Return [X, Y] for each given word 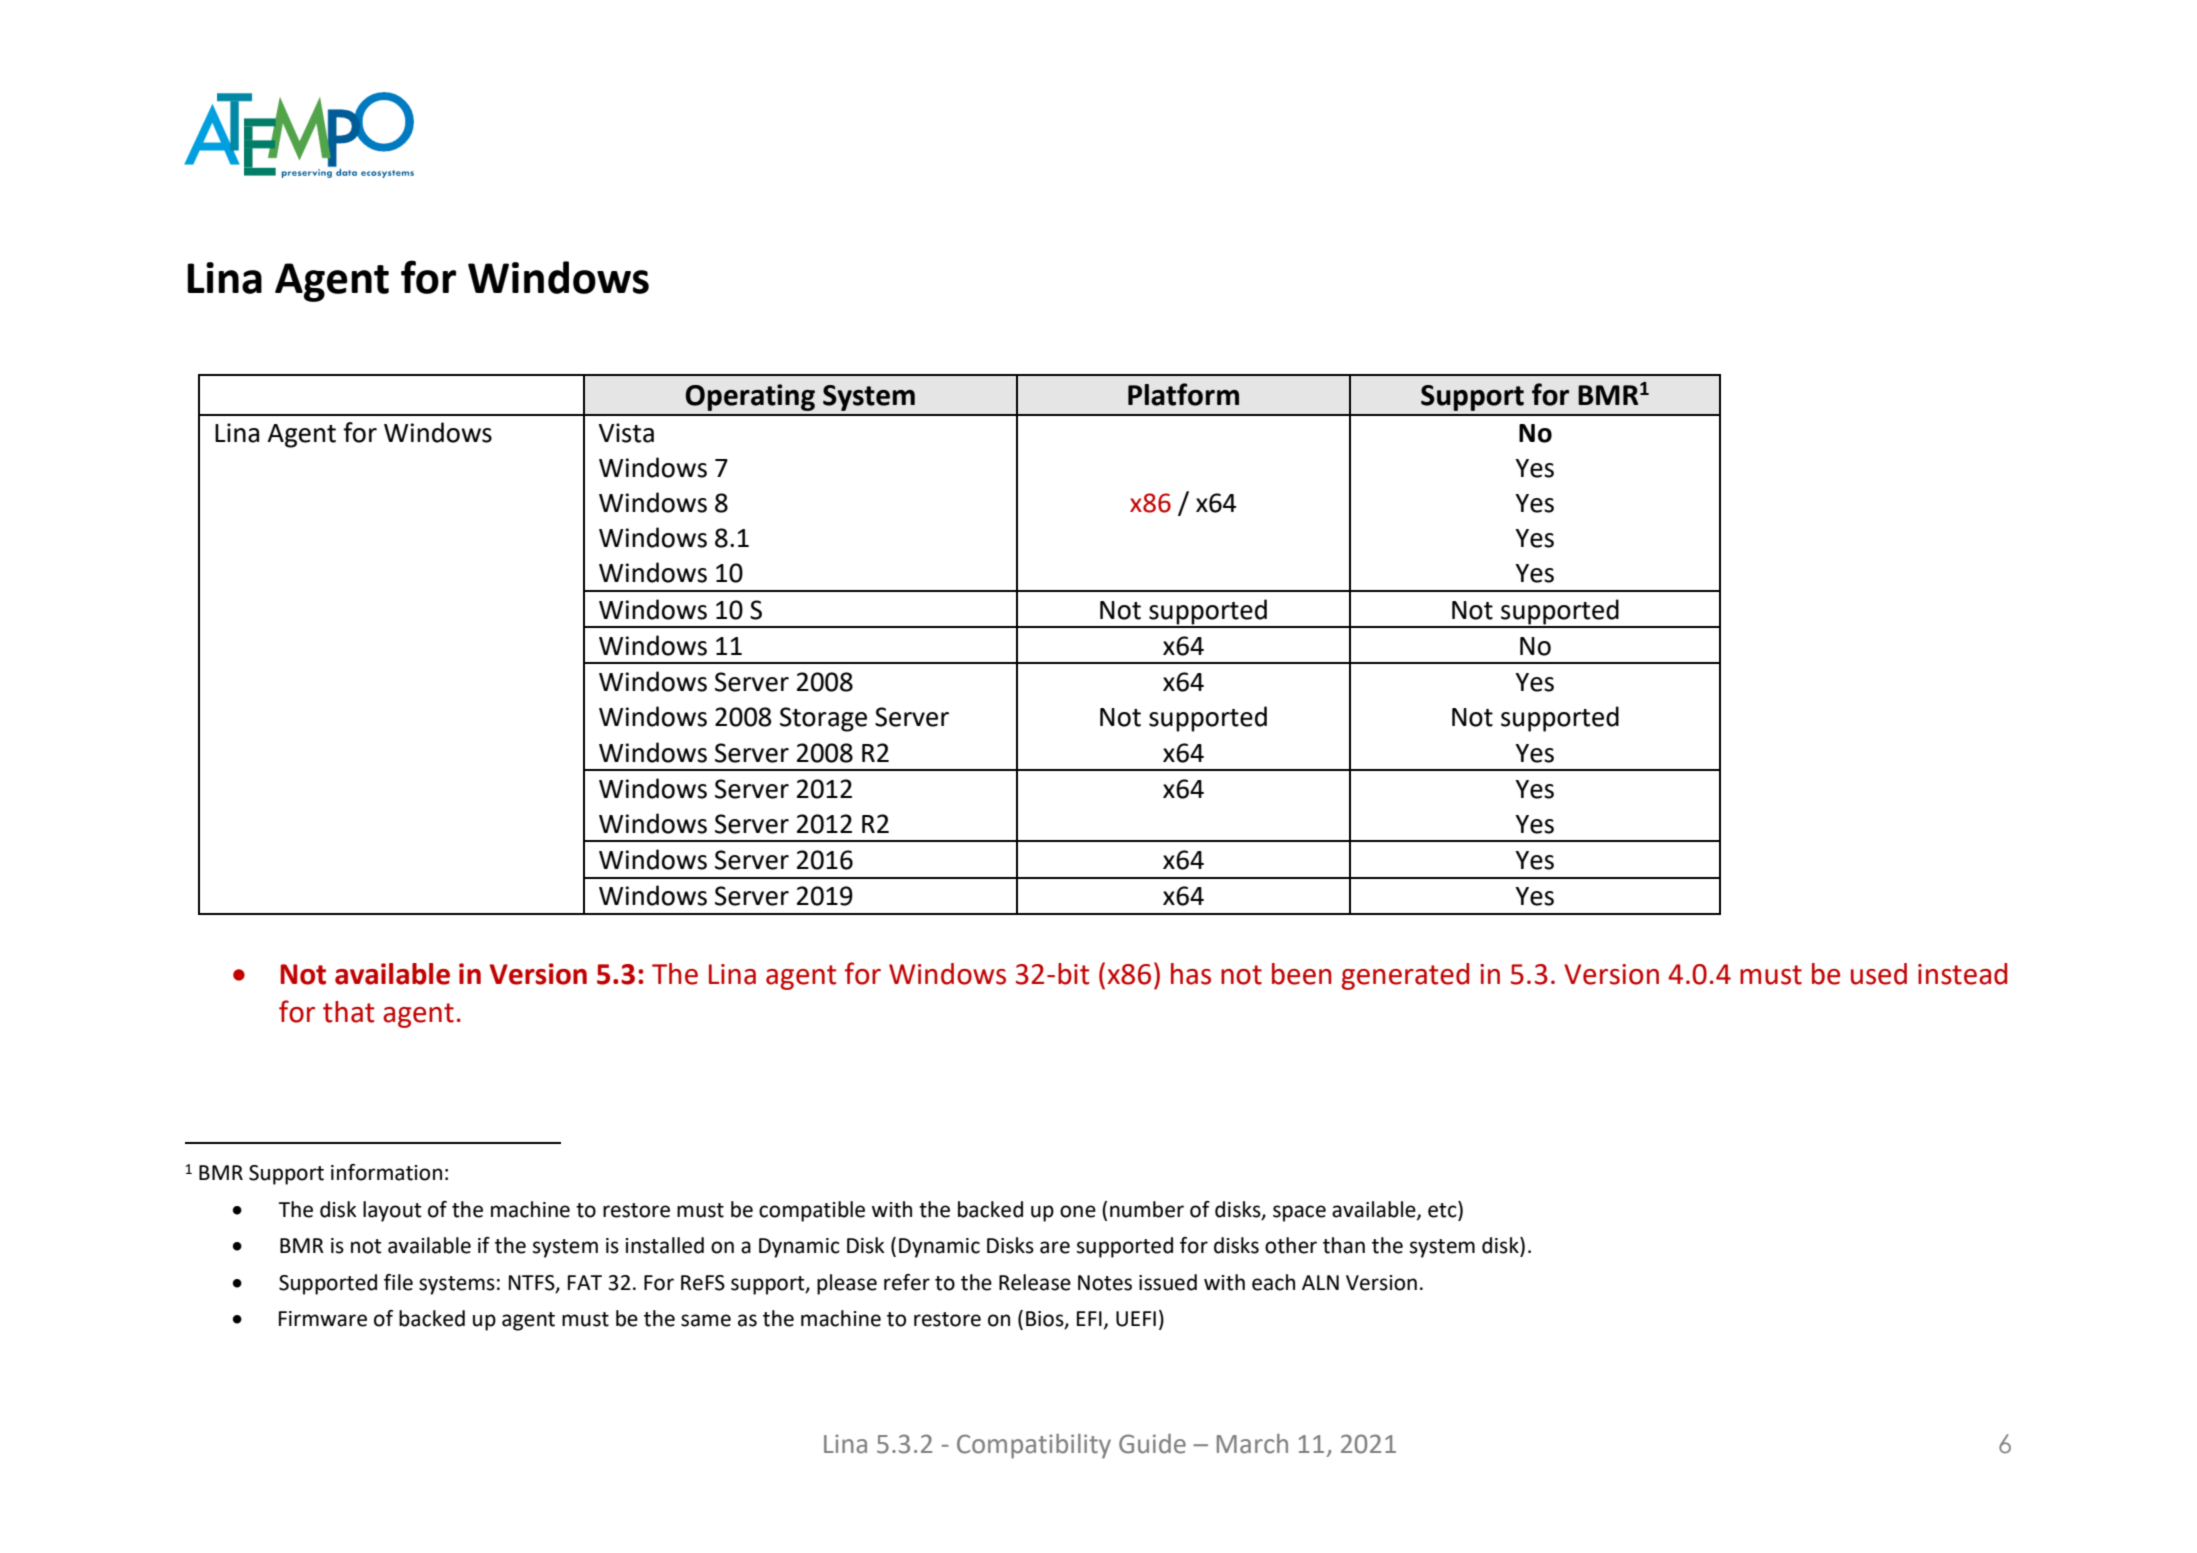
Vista [626, 433]
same [706, 1320]
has [1191, 974]
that [348, 1012]
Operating [750, 397]
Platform [1183, 394]
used [1879, 974]
